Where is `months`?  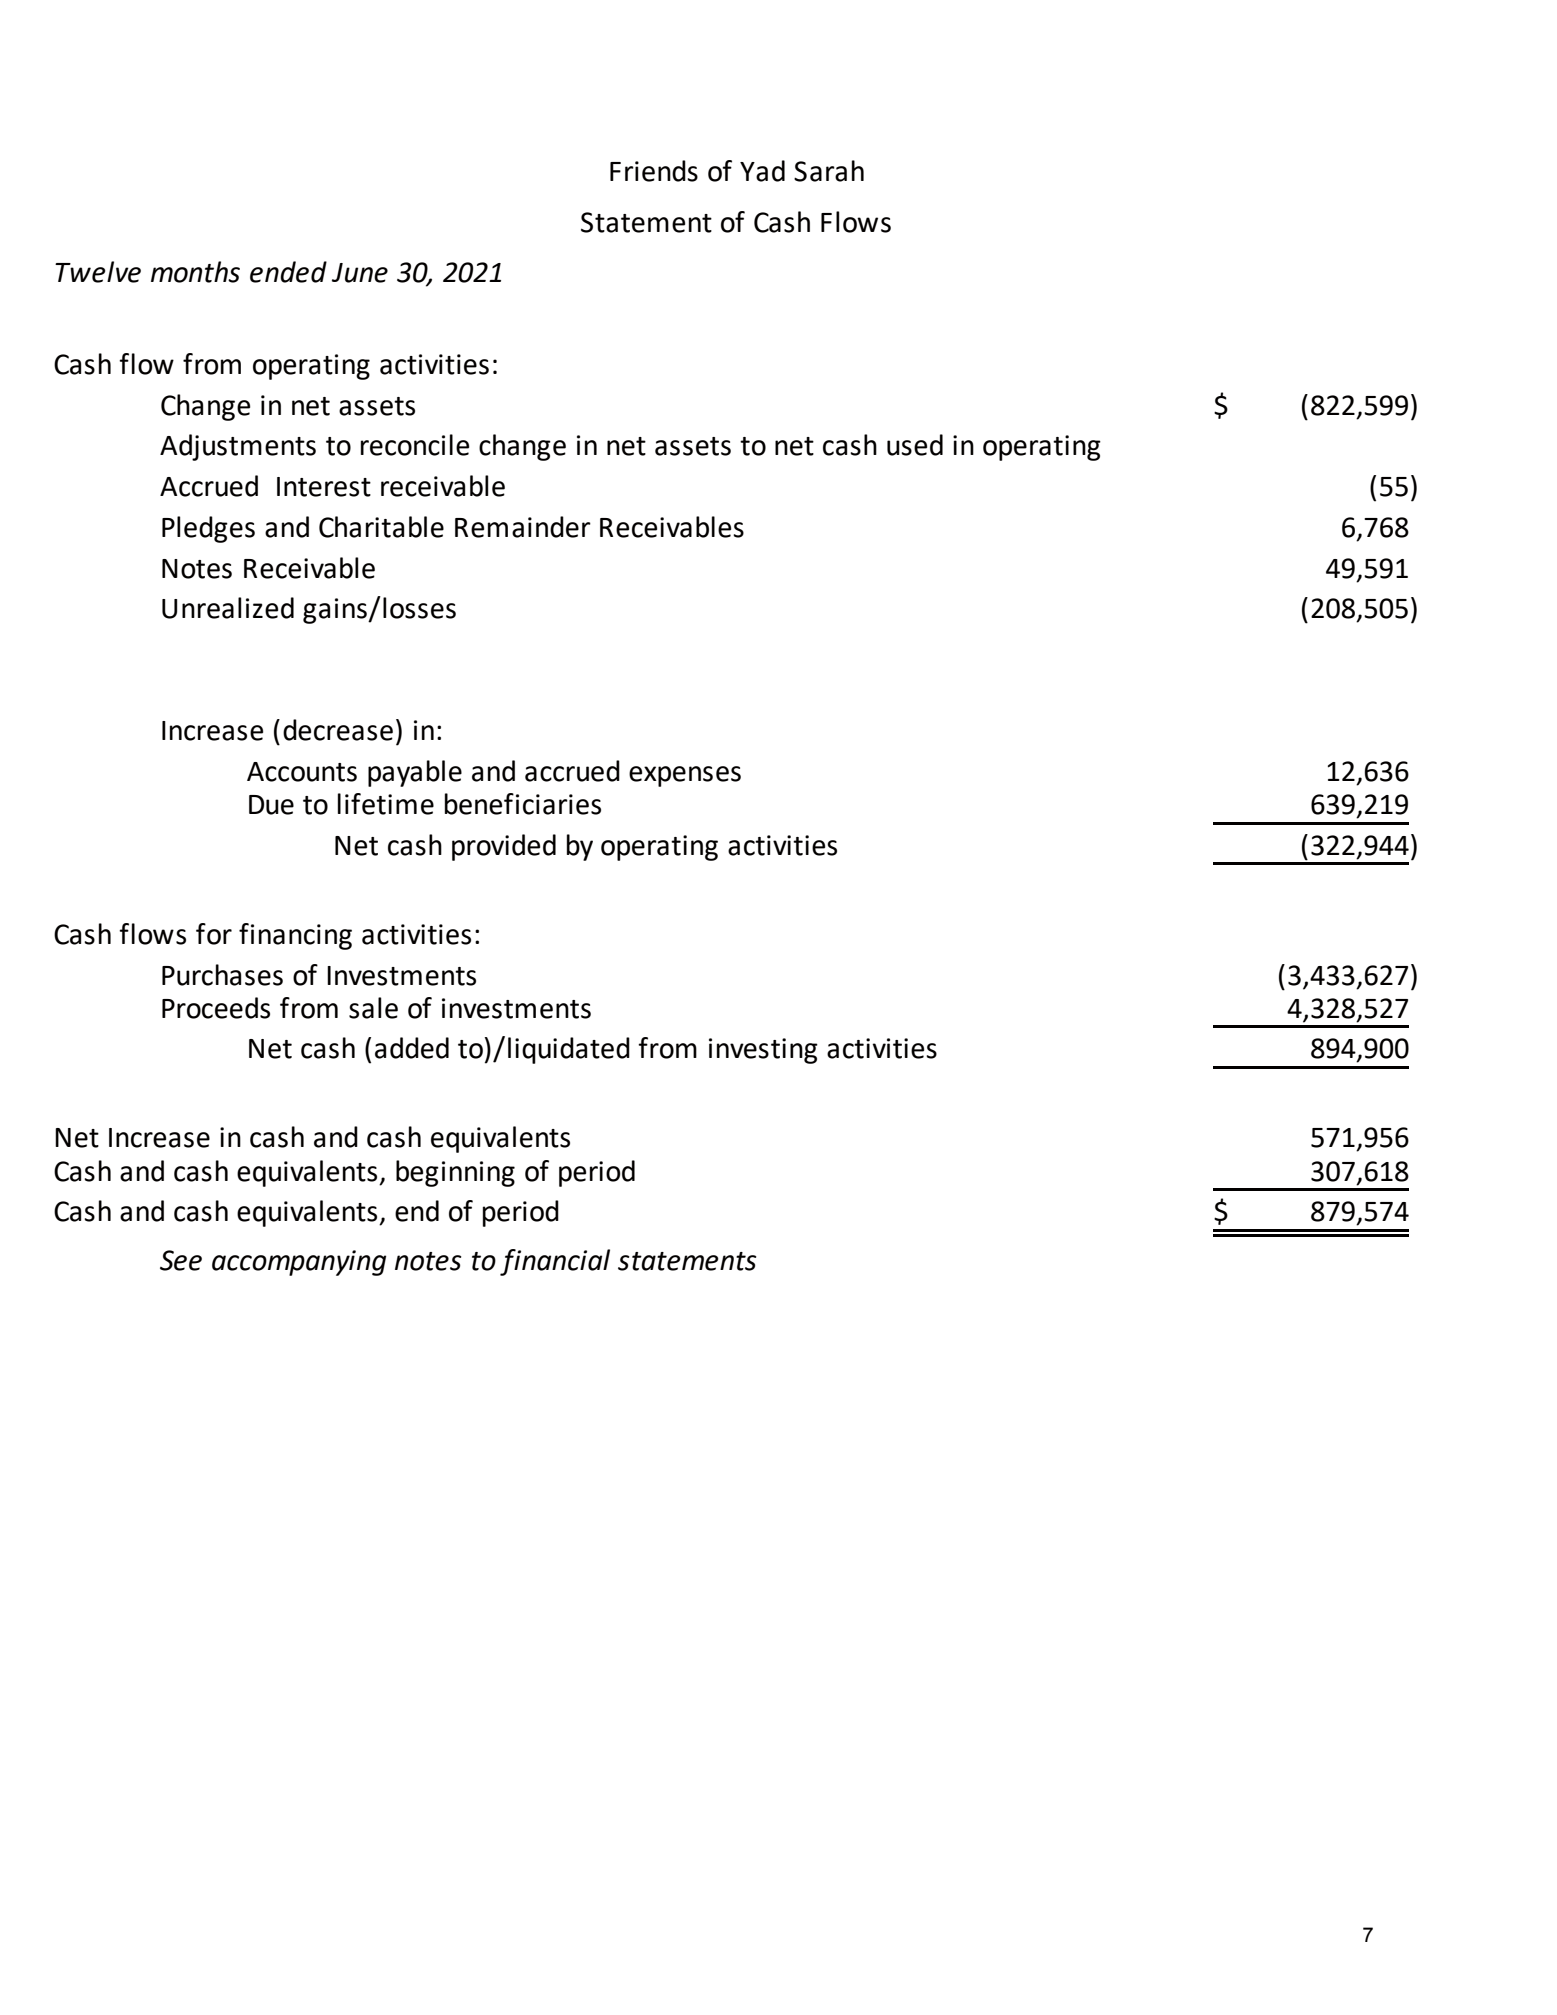 months is located at coordinates (195, 272).
